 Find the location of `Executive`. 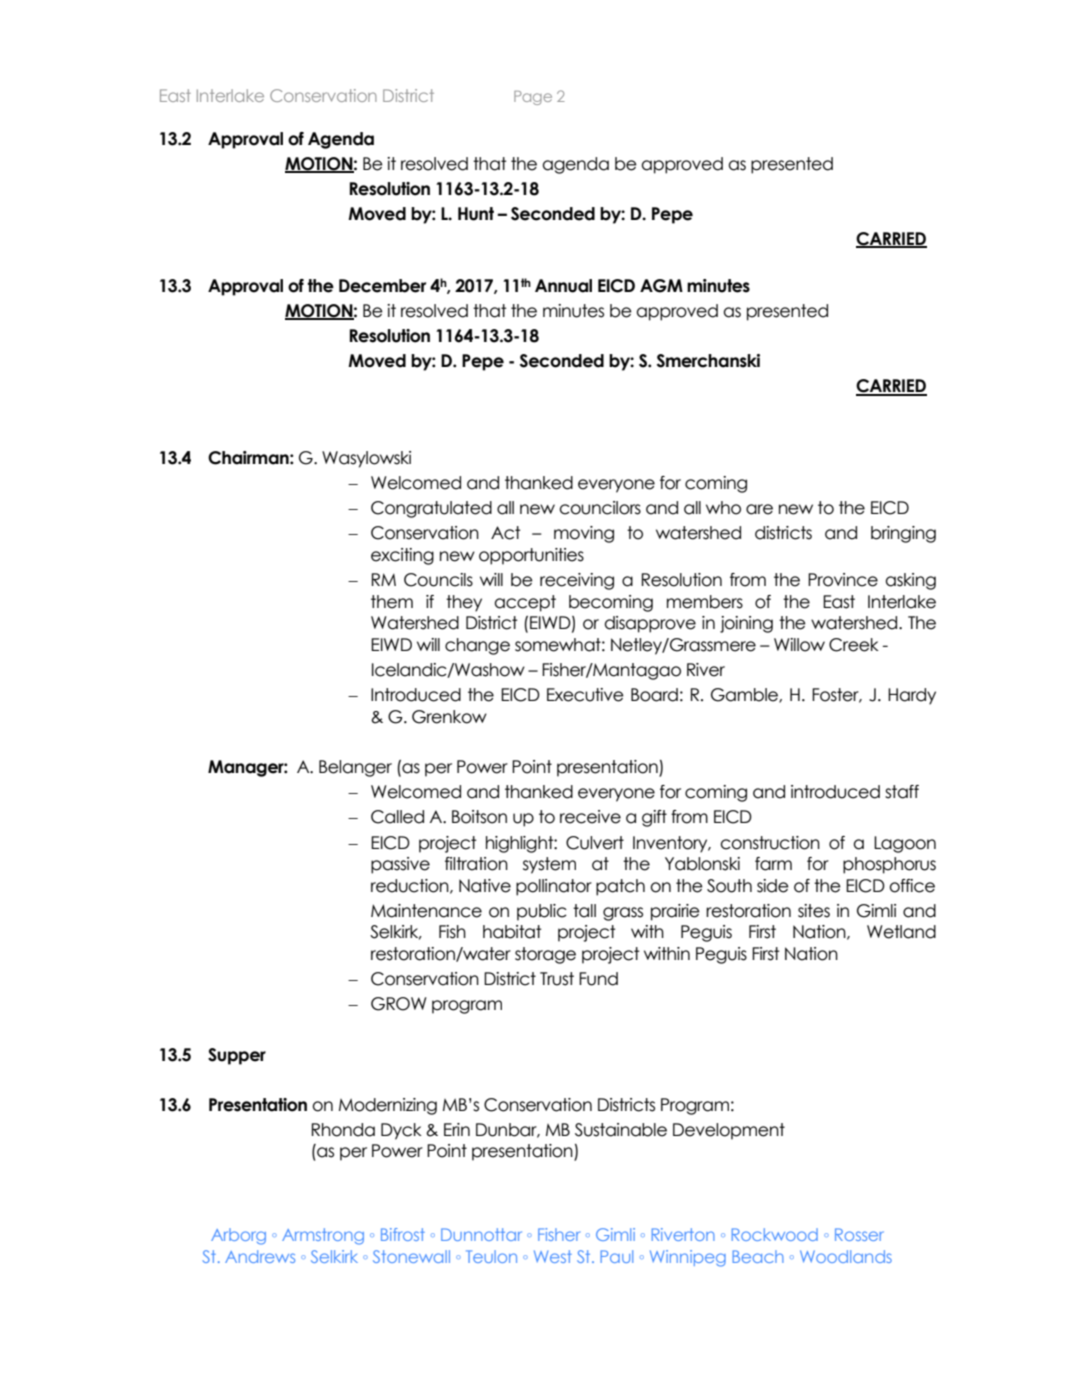

Executive is located at coordinates (585, 695).
